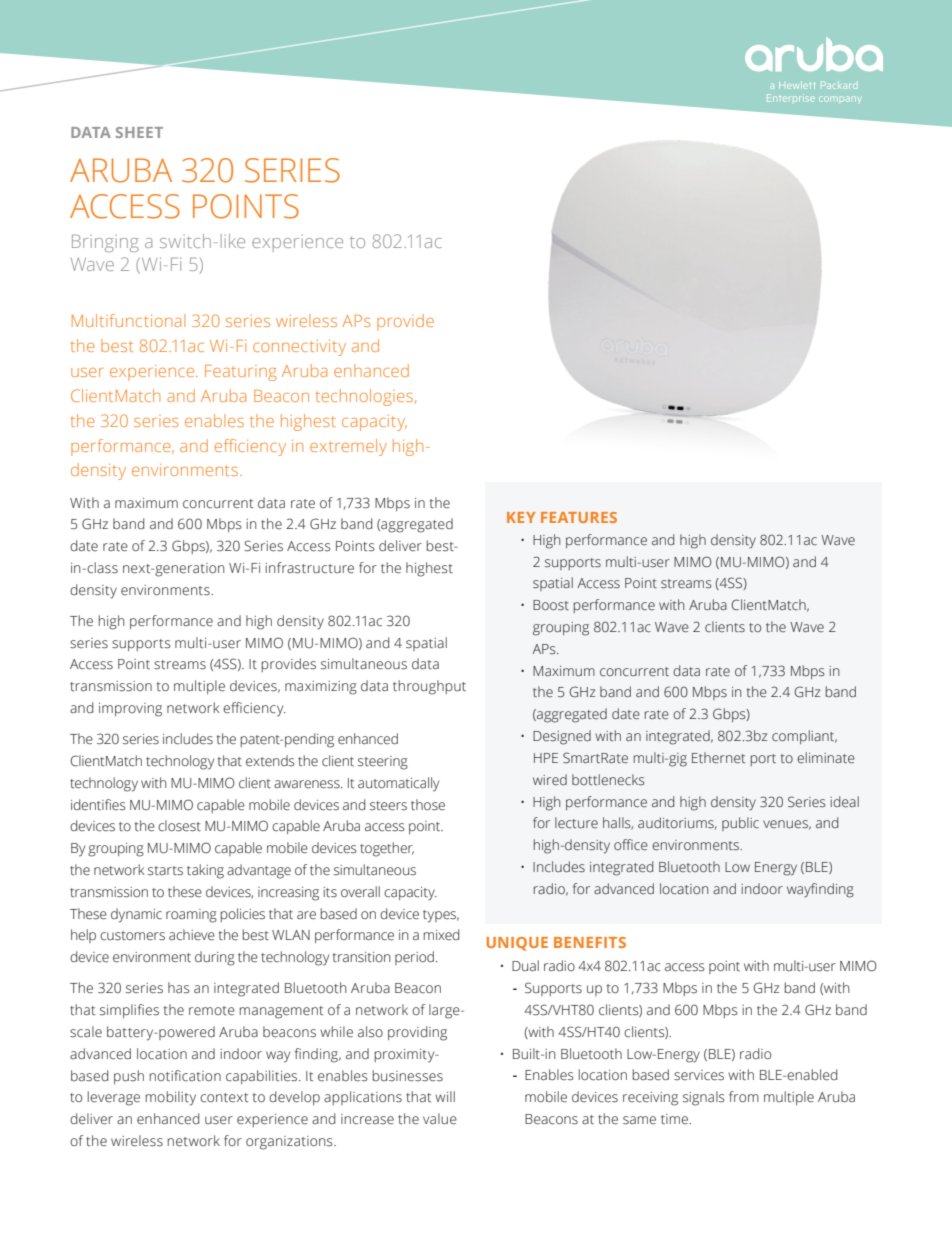 Image resolution: width=952 pixels, height=1233 pixels. What do you see at coordinates (579, 517) in the screenshot?
I see `FEATURES` at bounding box center [579, 517].
